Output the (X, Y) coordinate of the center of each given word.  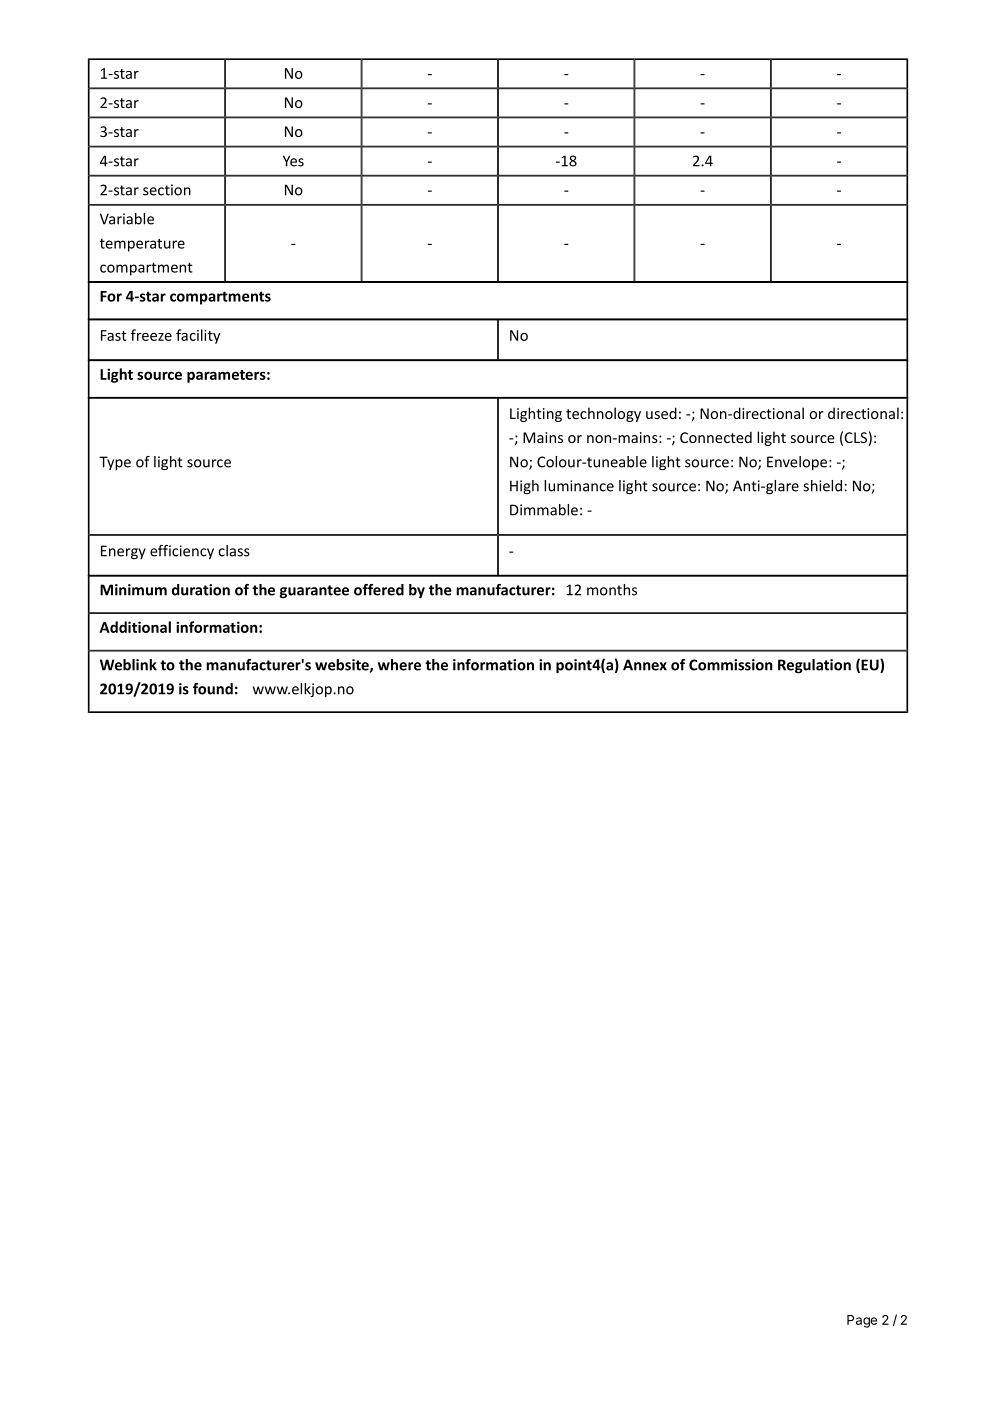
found (213, 689)
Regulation (814, 666)
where (399, 665)
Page (862, 1321)
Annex (645, 665)
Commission (731, 665)
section (167, 190)
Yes (293, 161)
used (661, 413)
